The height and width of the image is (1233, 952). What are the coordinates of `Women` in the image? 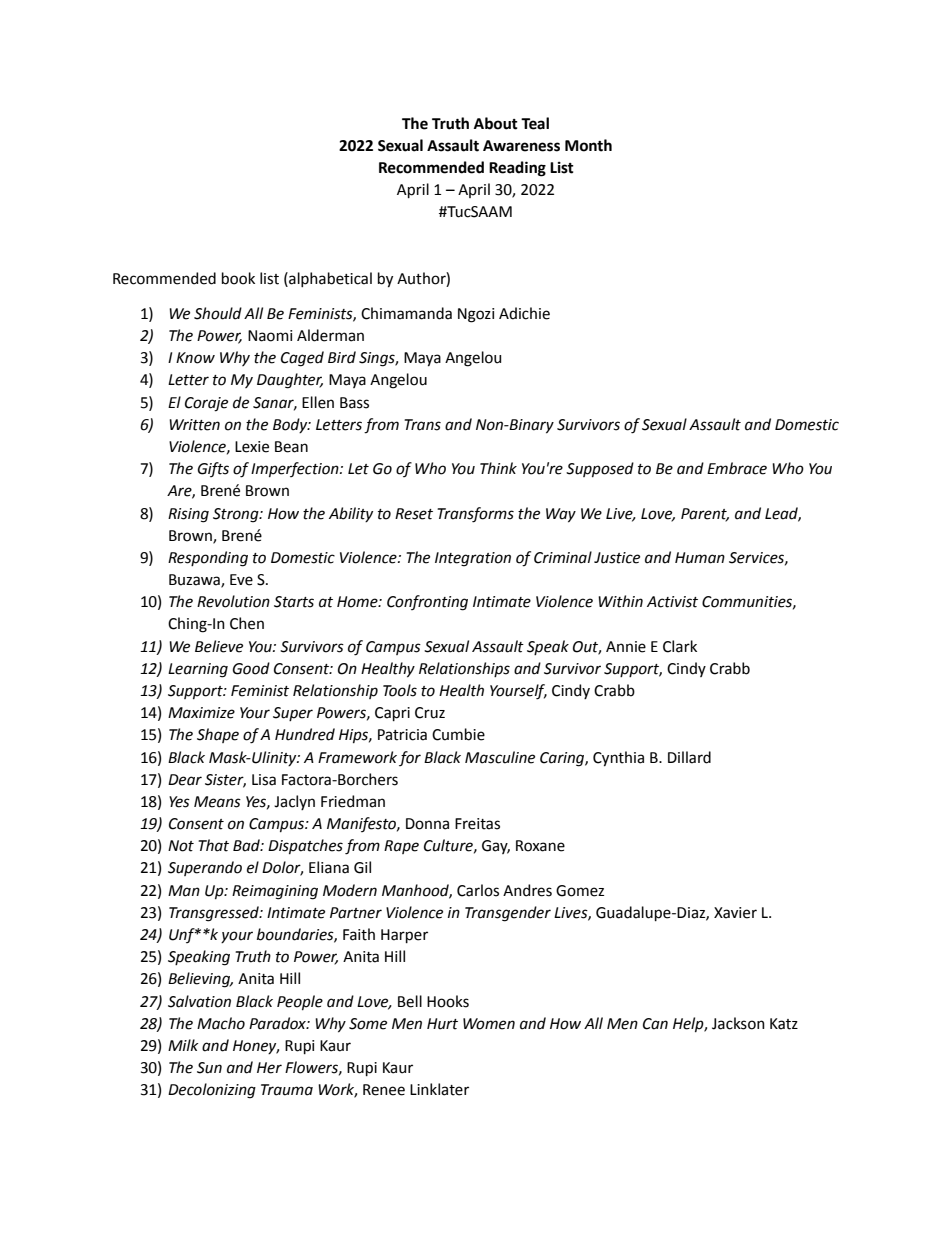 It's located at (489, 1024).
